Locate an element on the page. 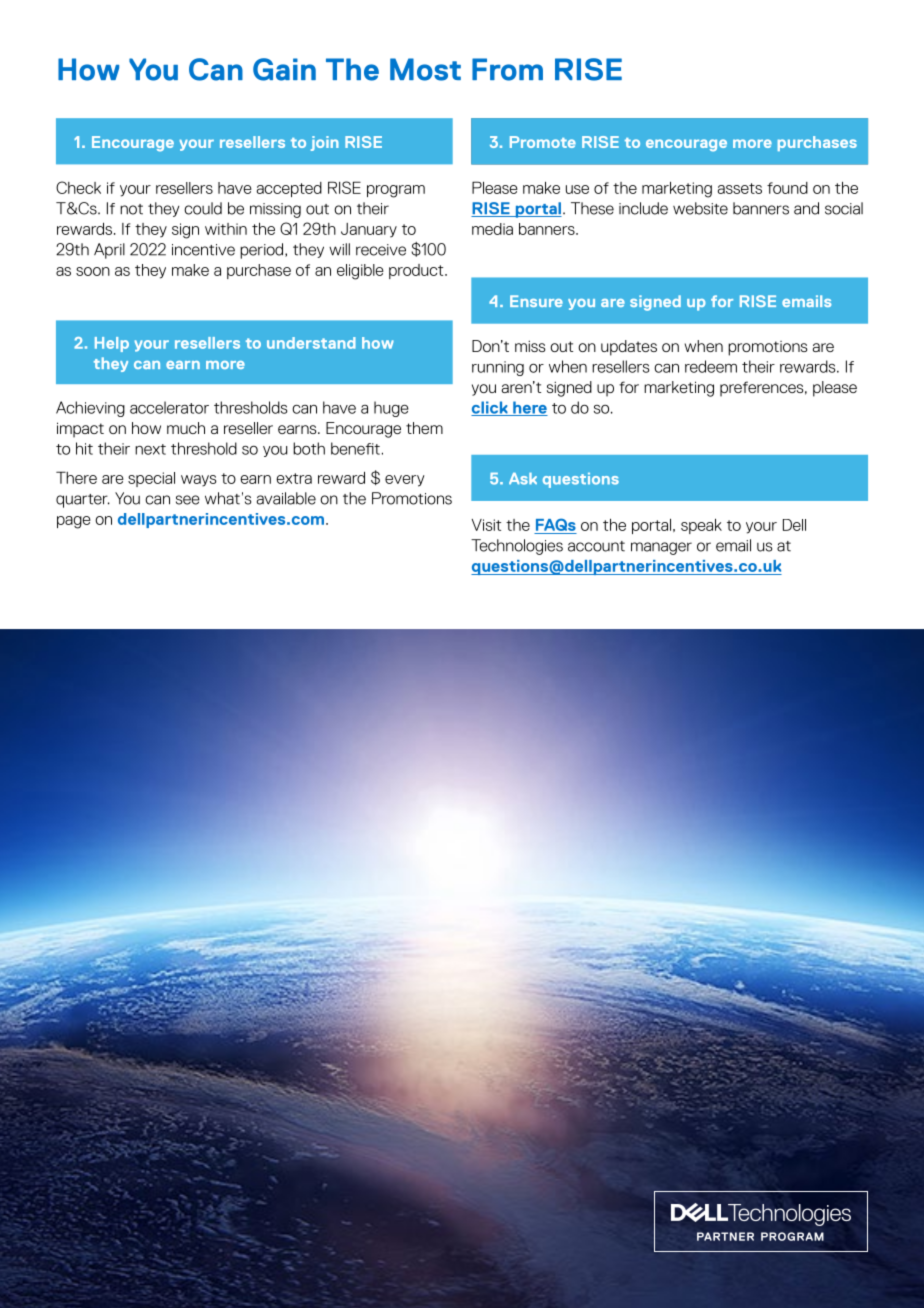 The height and width of the document is (1308, 924). website is located at coordinates (700, 208).
